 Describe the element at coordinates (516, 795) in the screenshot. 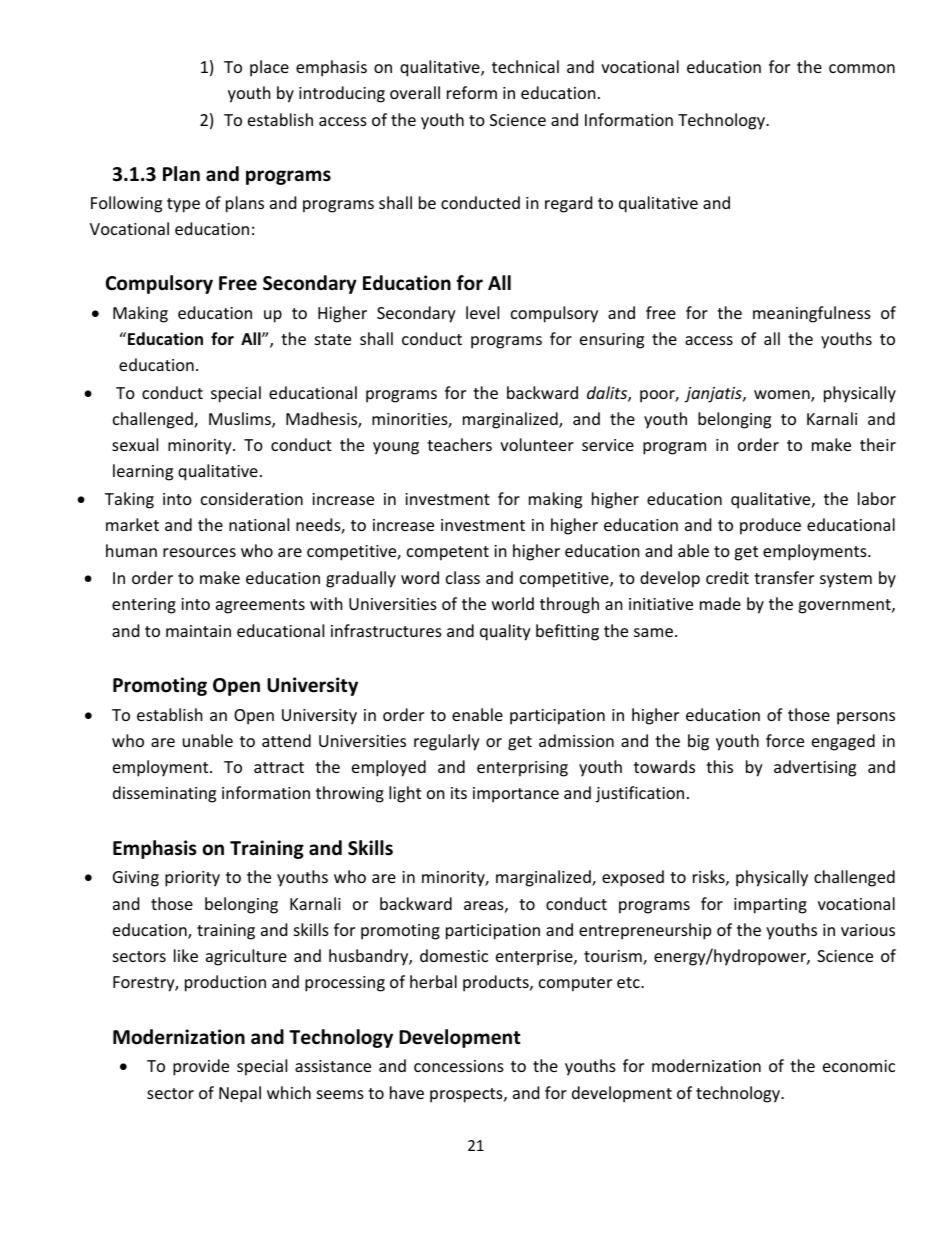

I see `importance` at that location.
